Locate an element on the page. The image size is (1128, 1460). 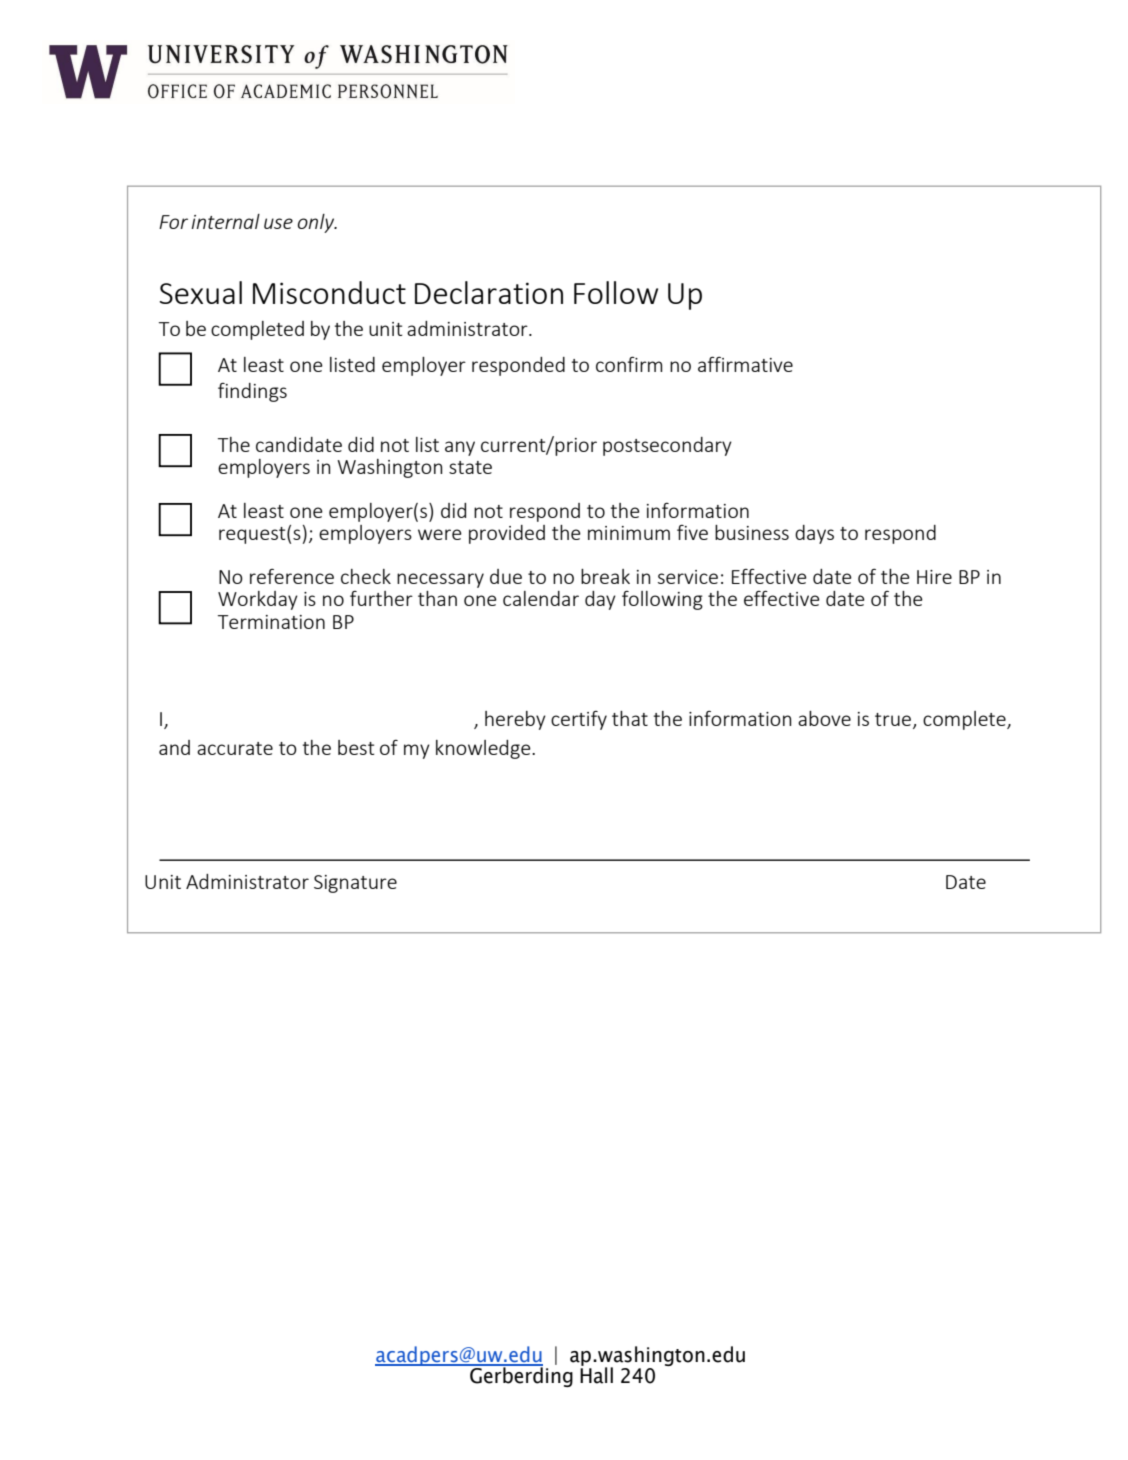
accurate is located at coordinates (235, 748).
